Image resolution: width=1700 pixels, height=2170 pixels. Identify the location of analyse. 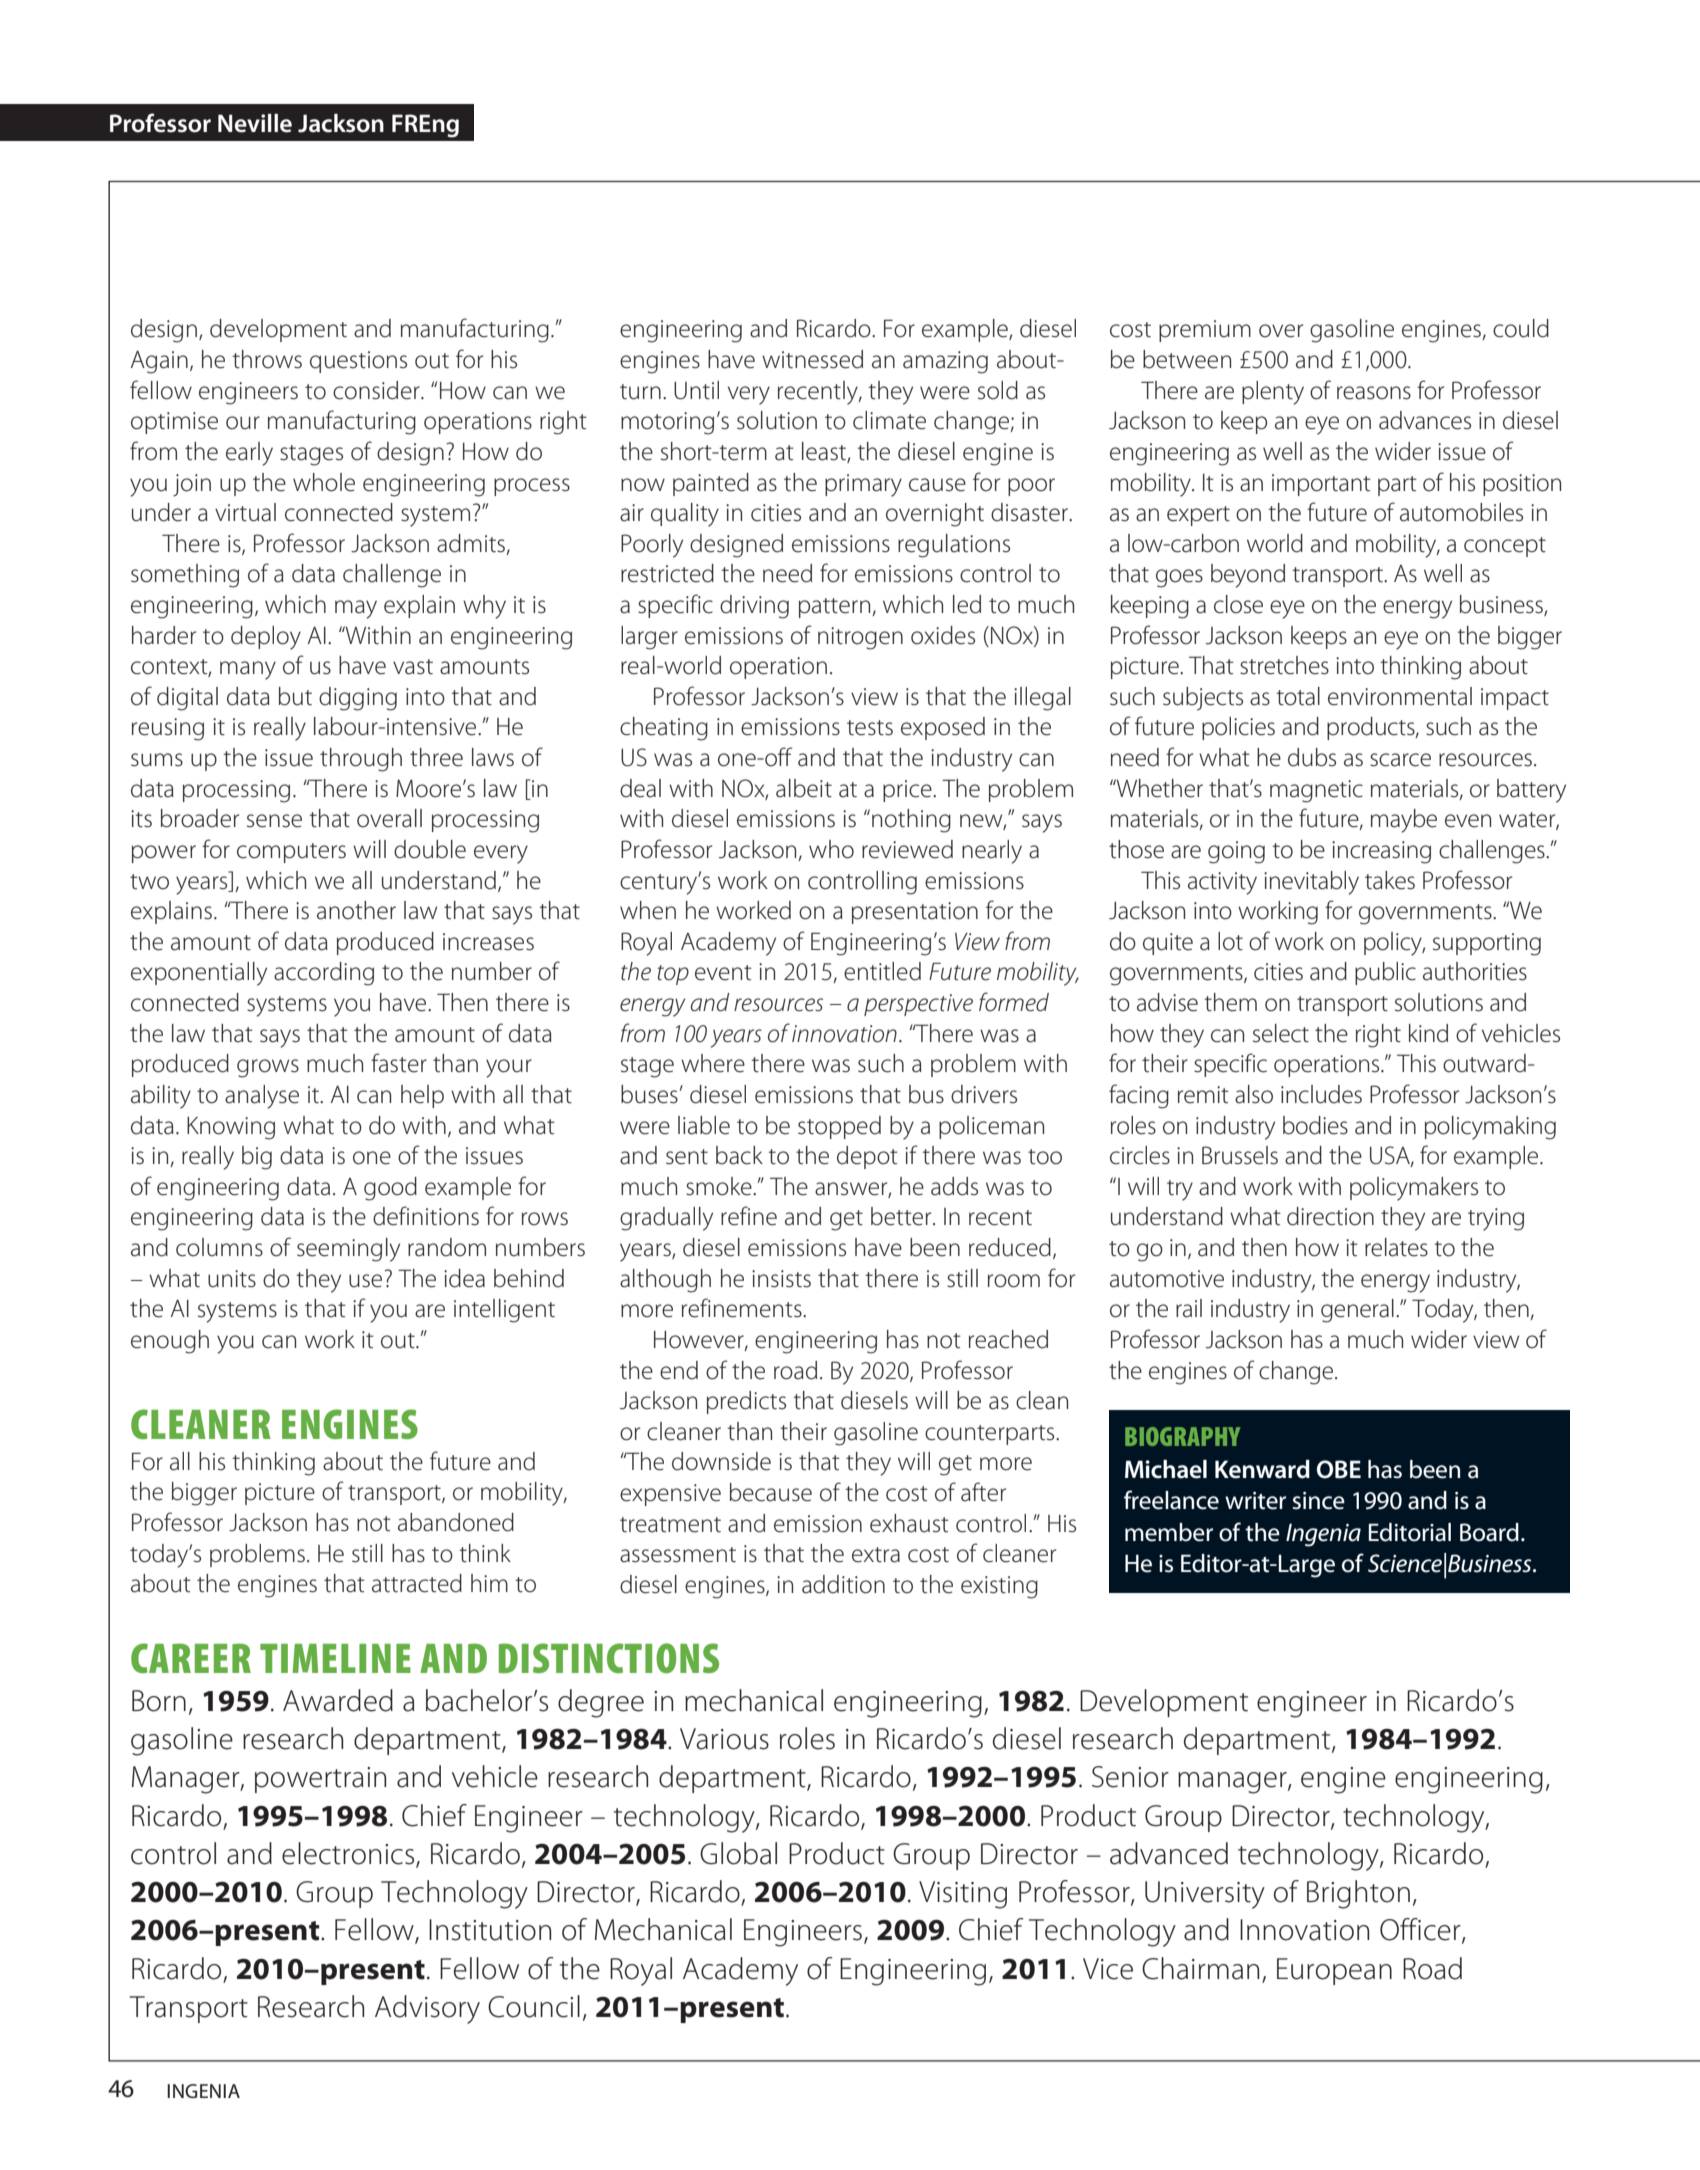
(262, 1097).
